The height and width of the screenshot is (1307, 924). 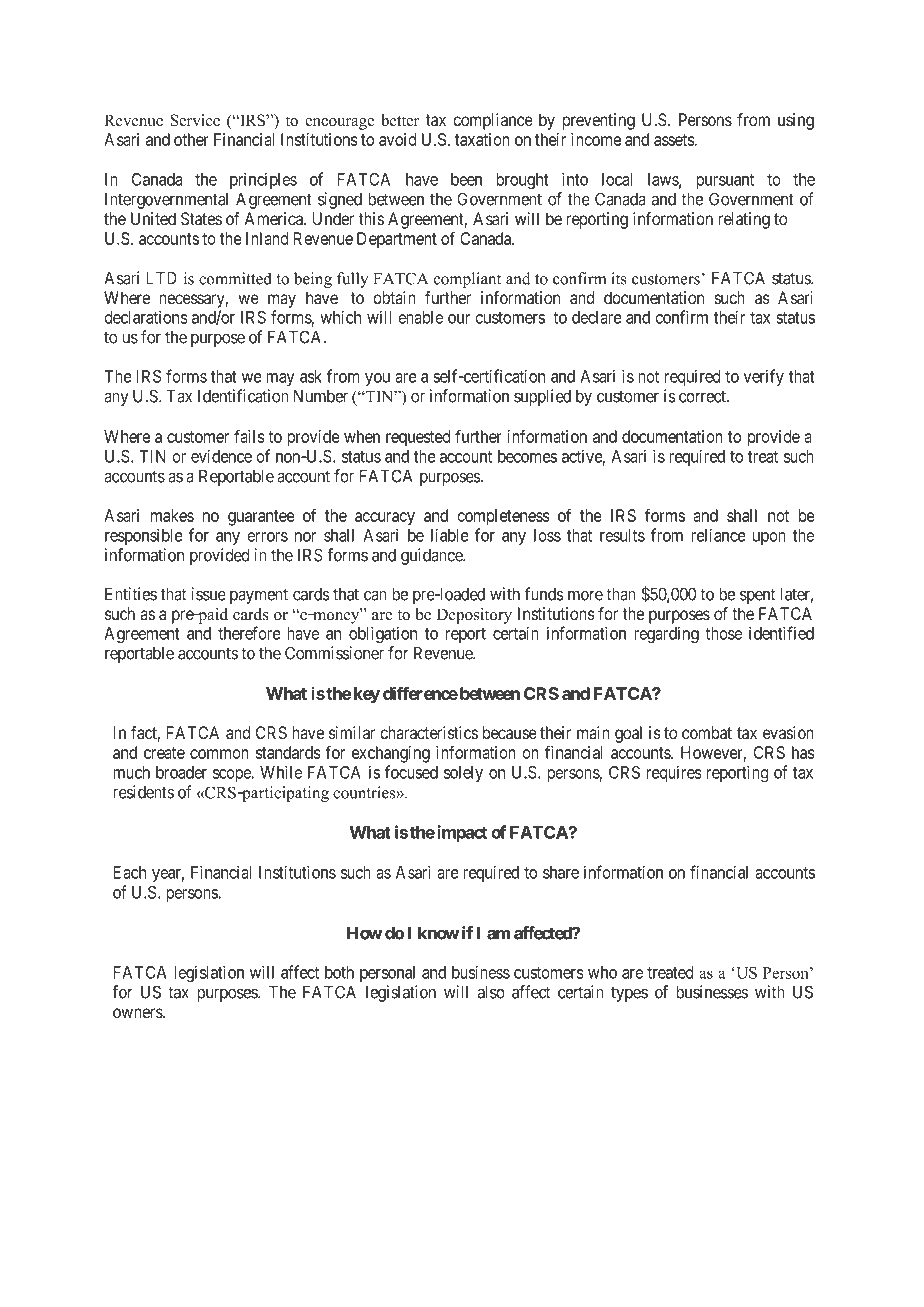 What do you see at coordinates (339, 972) in the screenshot?
I see `both` at bounding box center [339, 972].
